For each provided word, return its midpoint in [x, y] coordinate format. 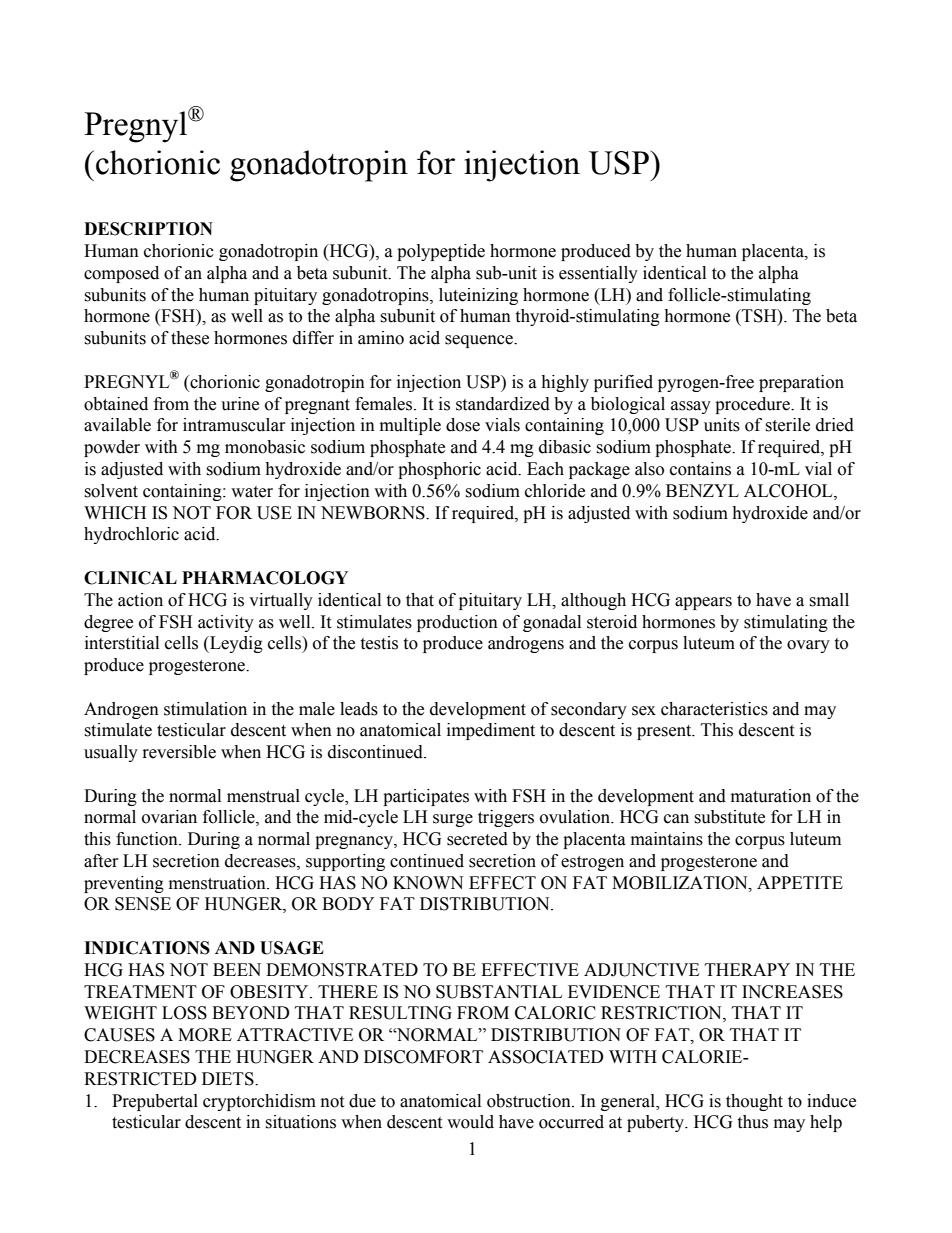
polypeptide [441, 252]
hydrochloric [131, 535]
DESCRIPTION [148, 229]
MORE [205, 1035]
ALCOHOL [789, 491]
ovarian [169, 817]
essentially [598, 274]
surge [453, 820]
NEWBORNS [374, 513]
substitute [729, 817]
